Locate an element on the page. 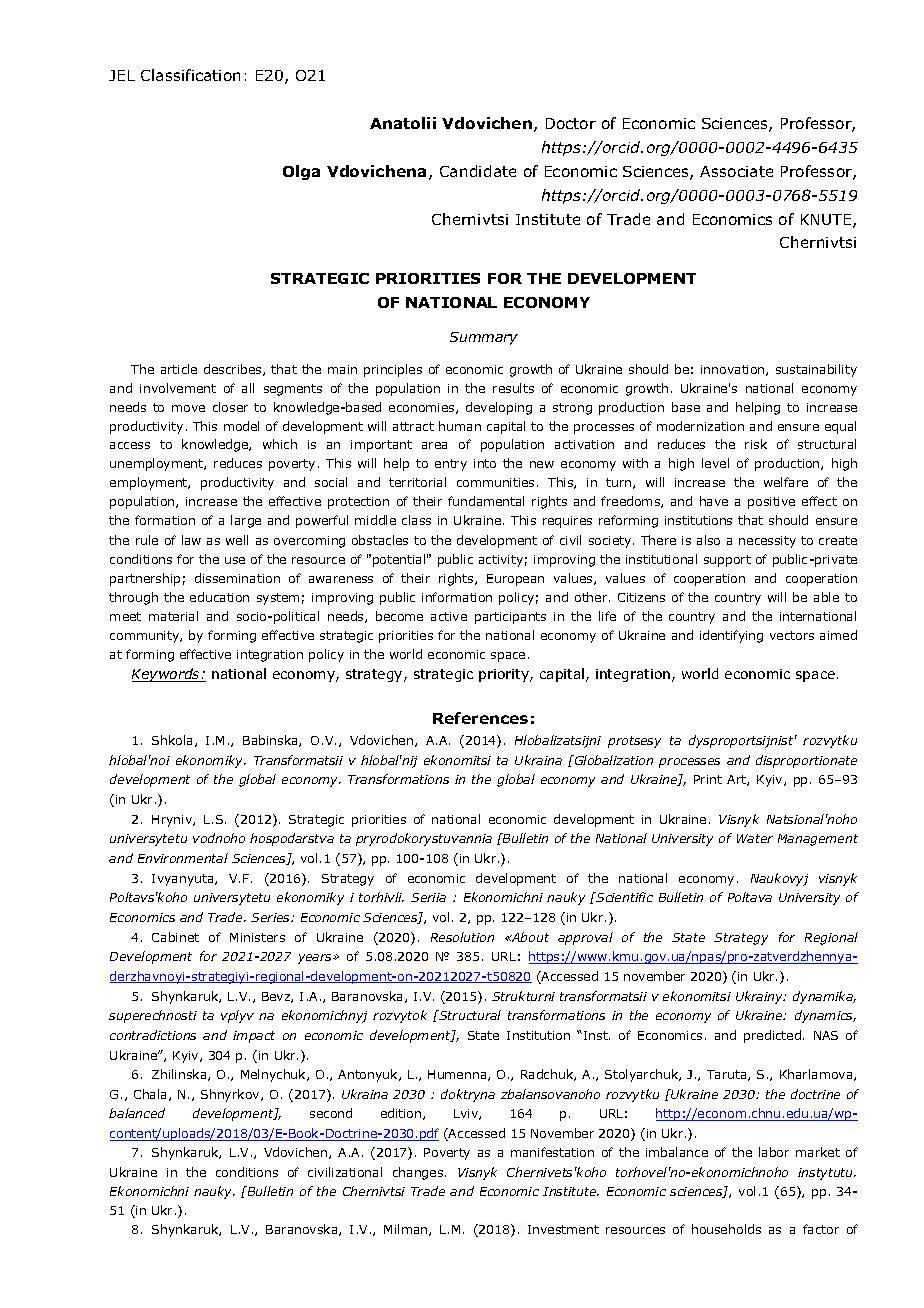 The width and height of the document is (924, 1308). support is located at coordinates (727, 561).
